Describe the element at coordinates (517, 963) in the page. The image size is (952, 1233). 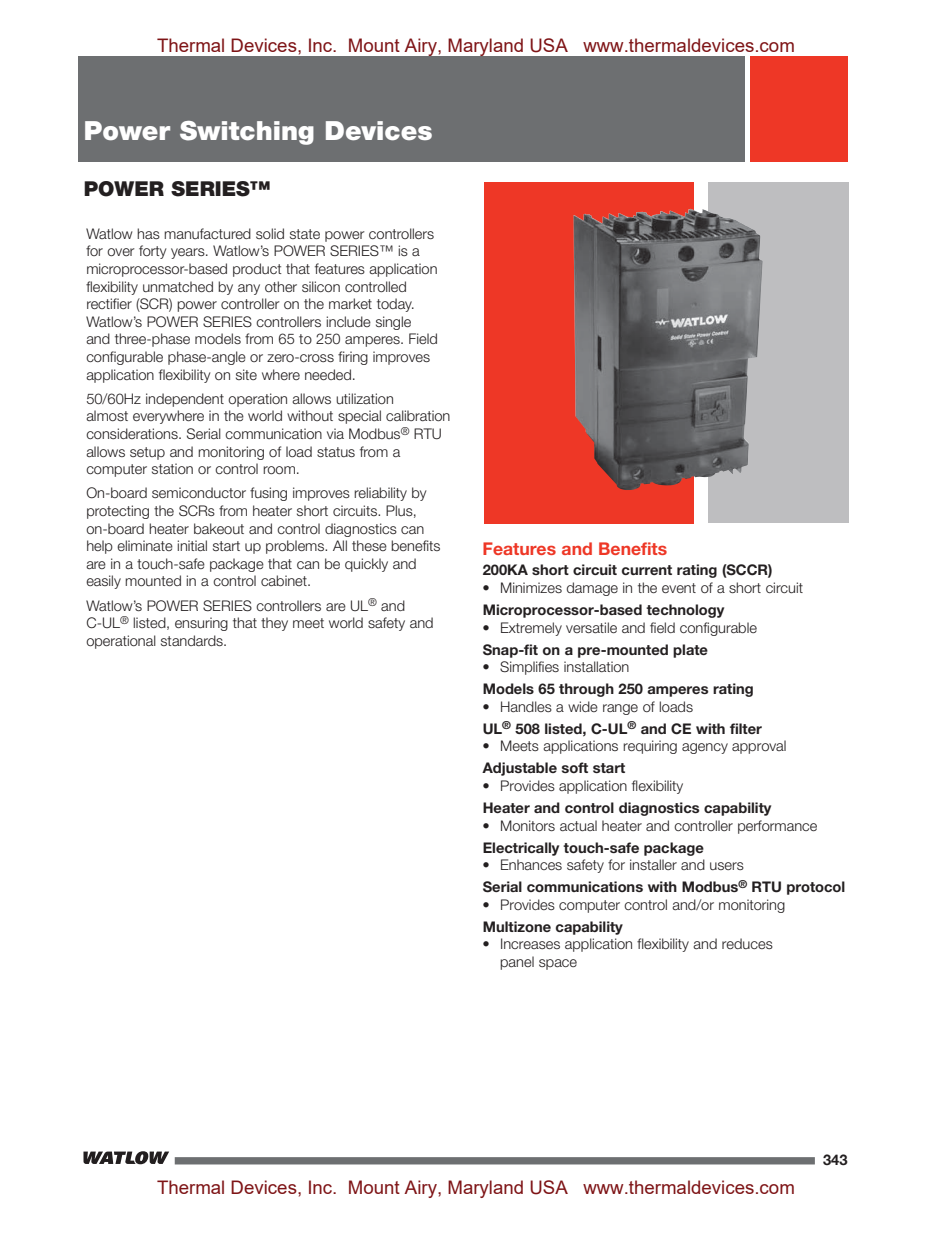
I see `panel` at that location.
